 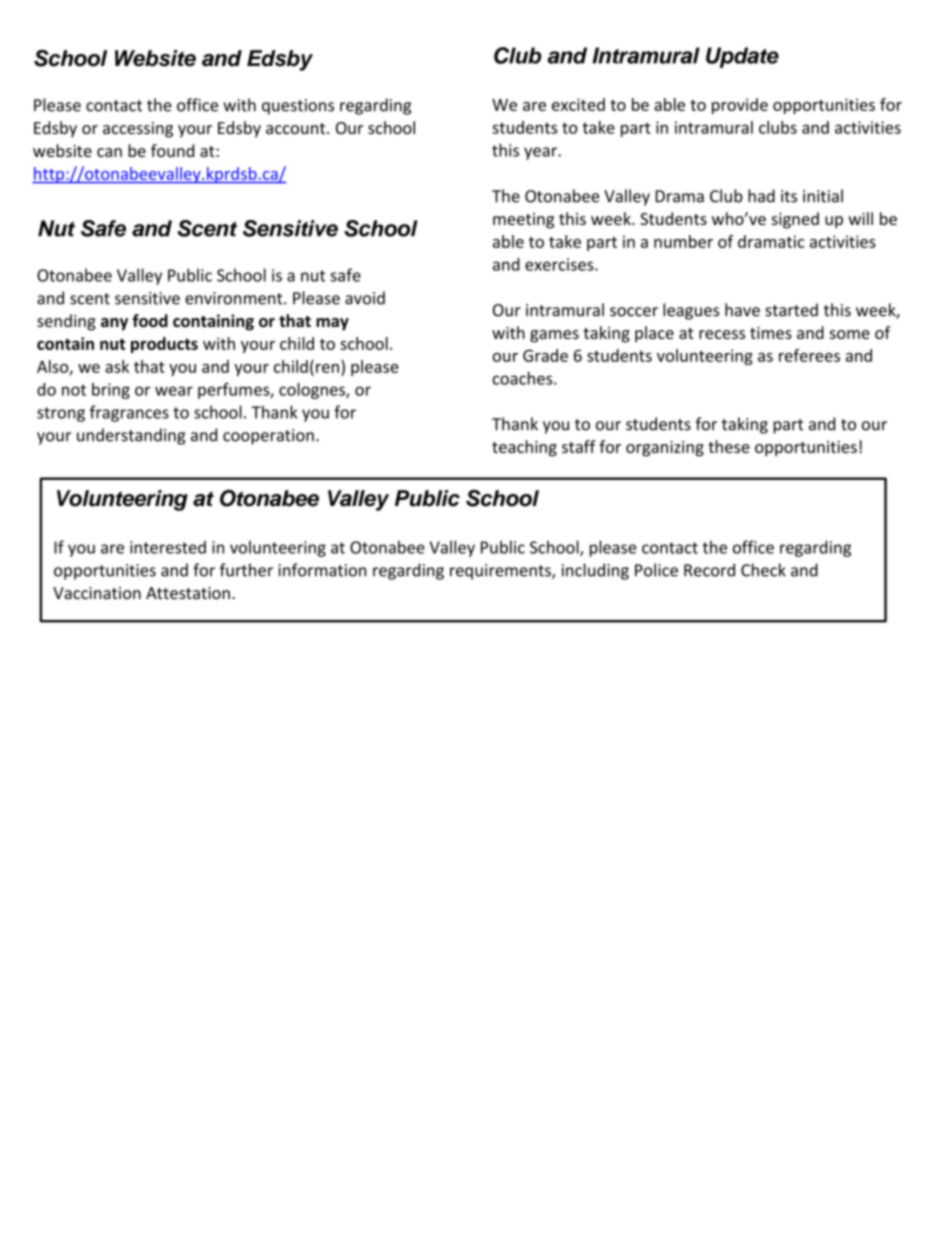 What do you see at coordinates (501, 572) in the page?
I see `requirements` at bounding box center [501, 572].
